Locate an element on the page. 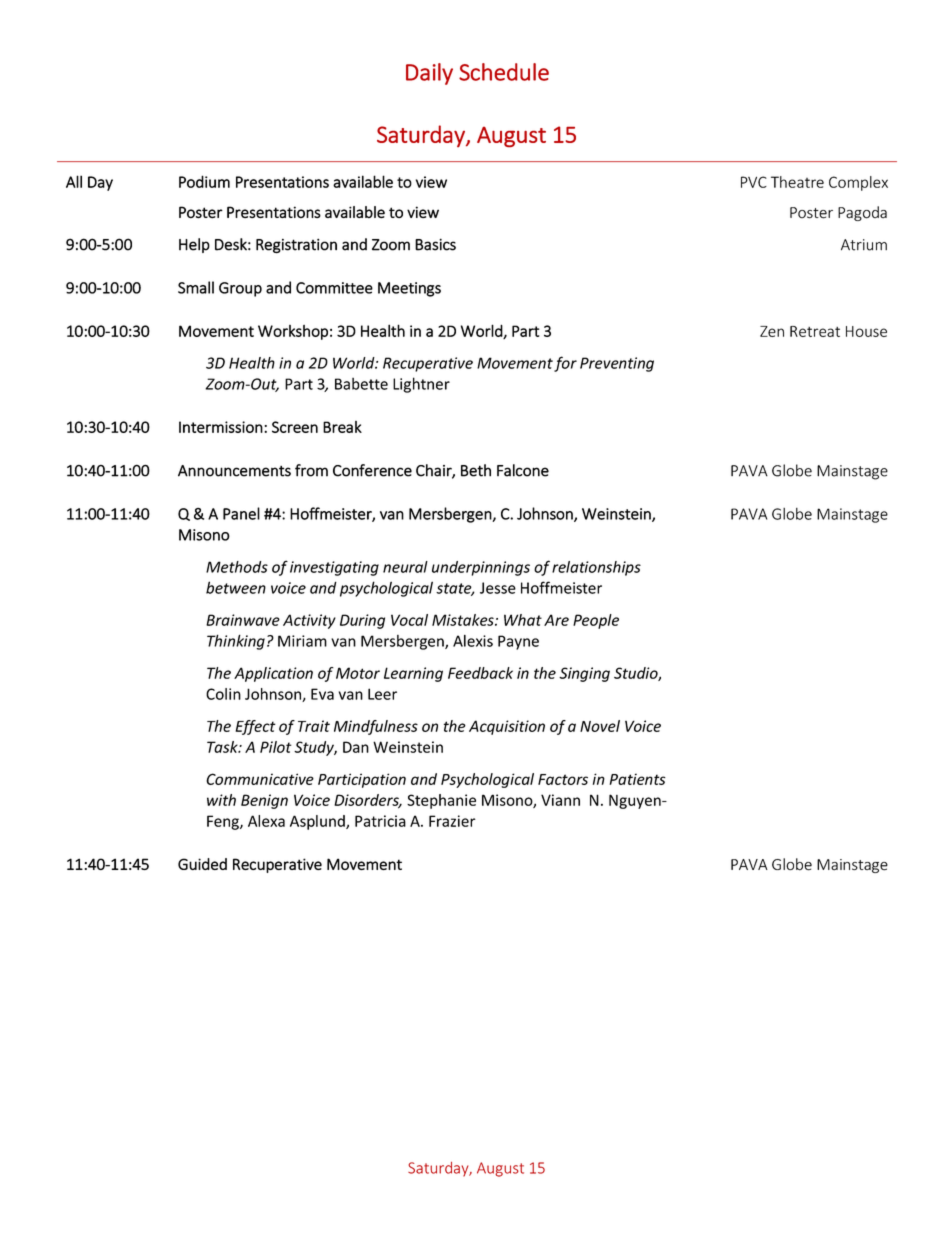 This document has height=1233, width=952. Schedule is located at coordinates (504, 72).
